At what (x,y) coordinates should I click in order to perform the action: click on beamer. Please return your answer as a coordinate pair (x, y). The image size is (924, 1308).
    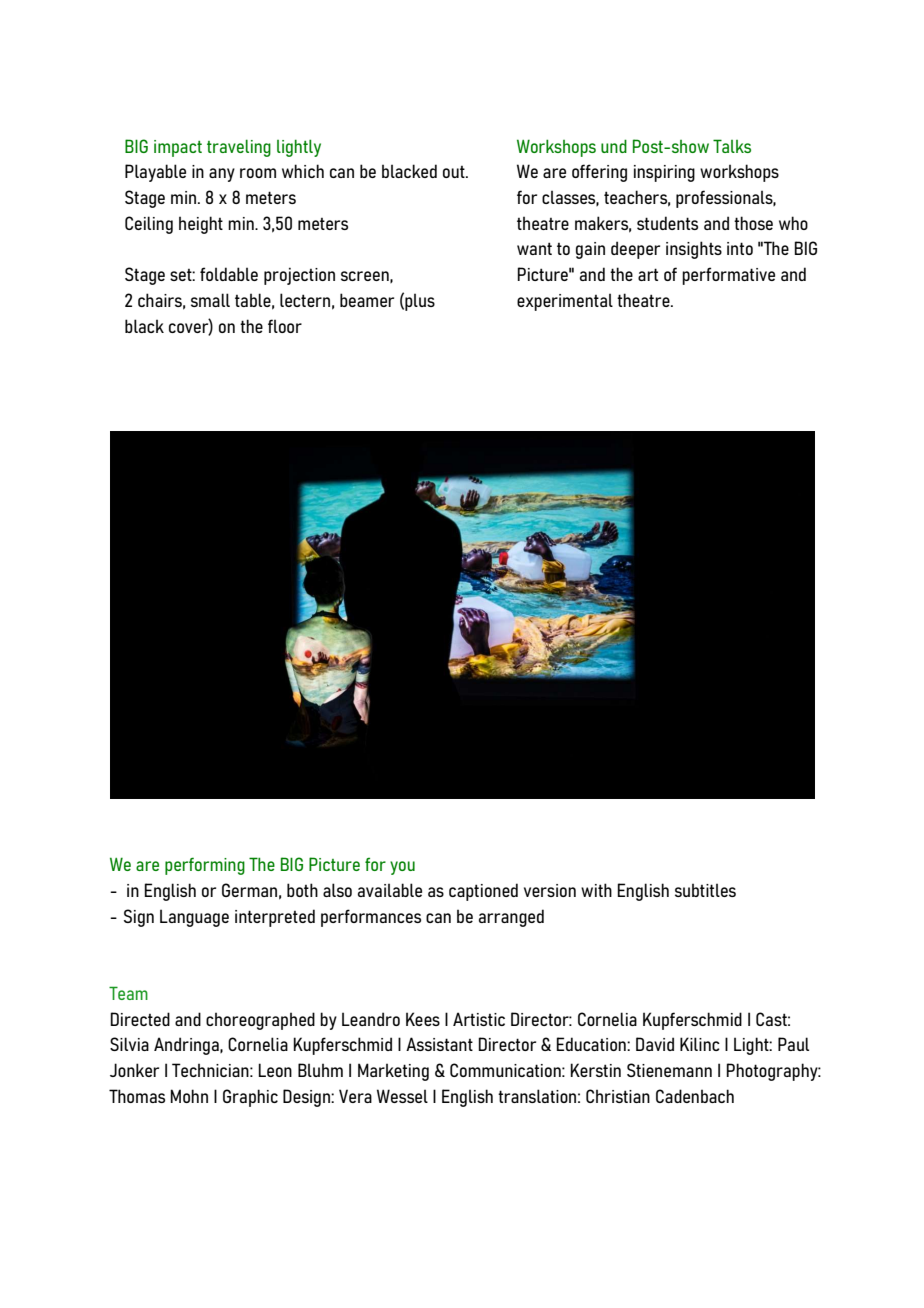
    Looking at the image, I should click on (367, 300).
